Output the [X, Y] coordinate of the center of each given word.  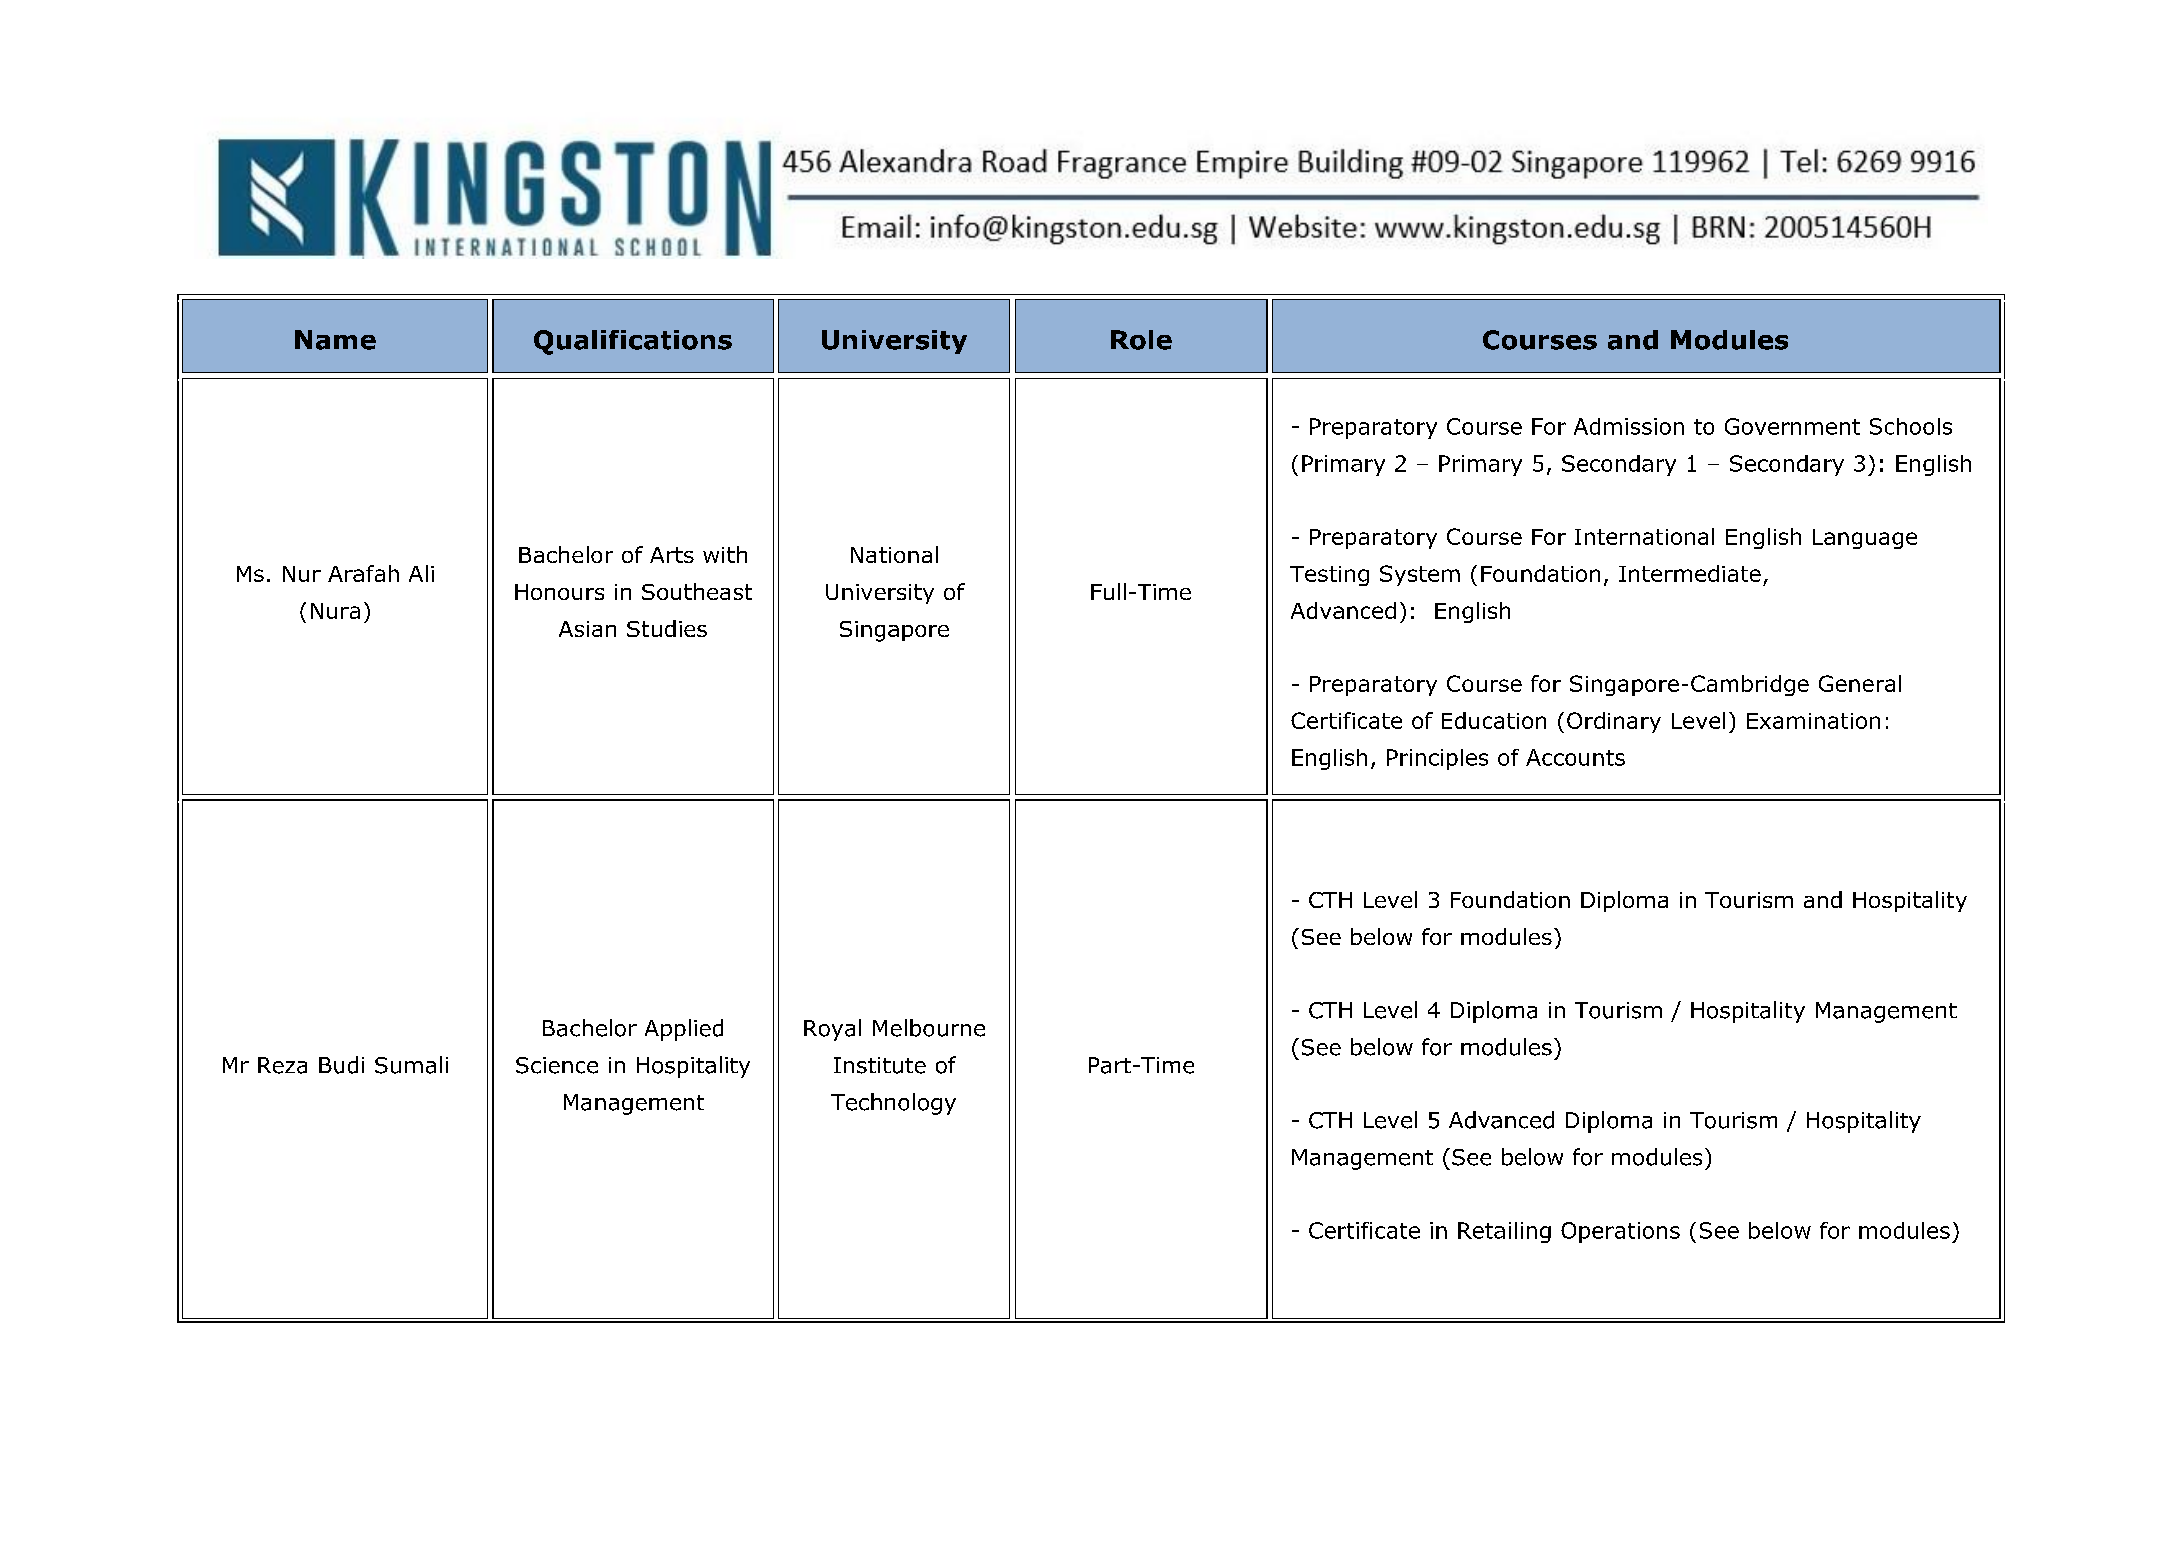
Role [1141, 340]
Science [557, 1065]
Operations [1620, 1232]
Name [335, 340]
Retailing [1504, 1232]
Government [1792, 426]
